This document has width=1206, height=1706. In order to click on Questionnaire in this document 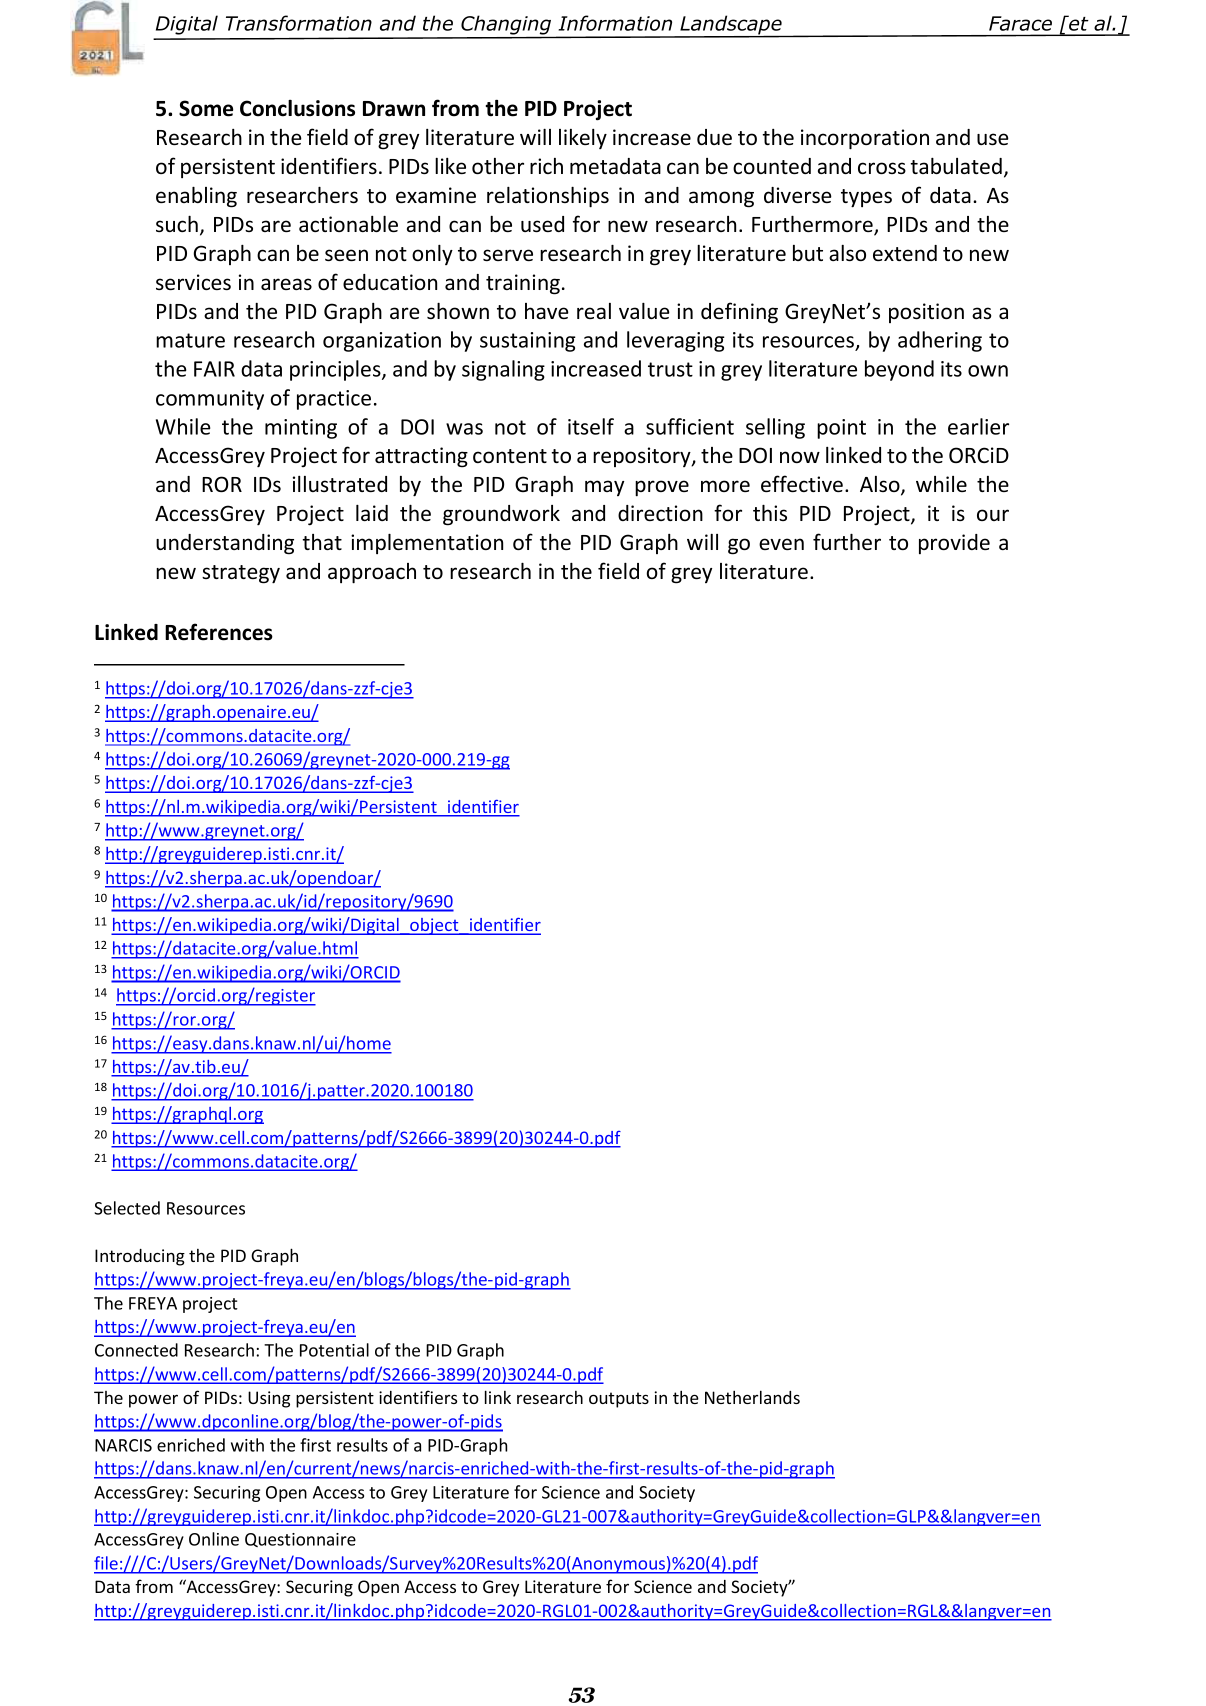, I will do `click(300, 1540)`.
